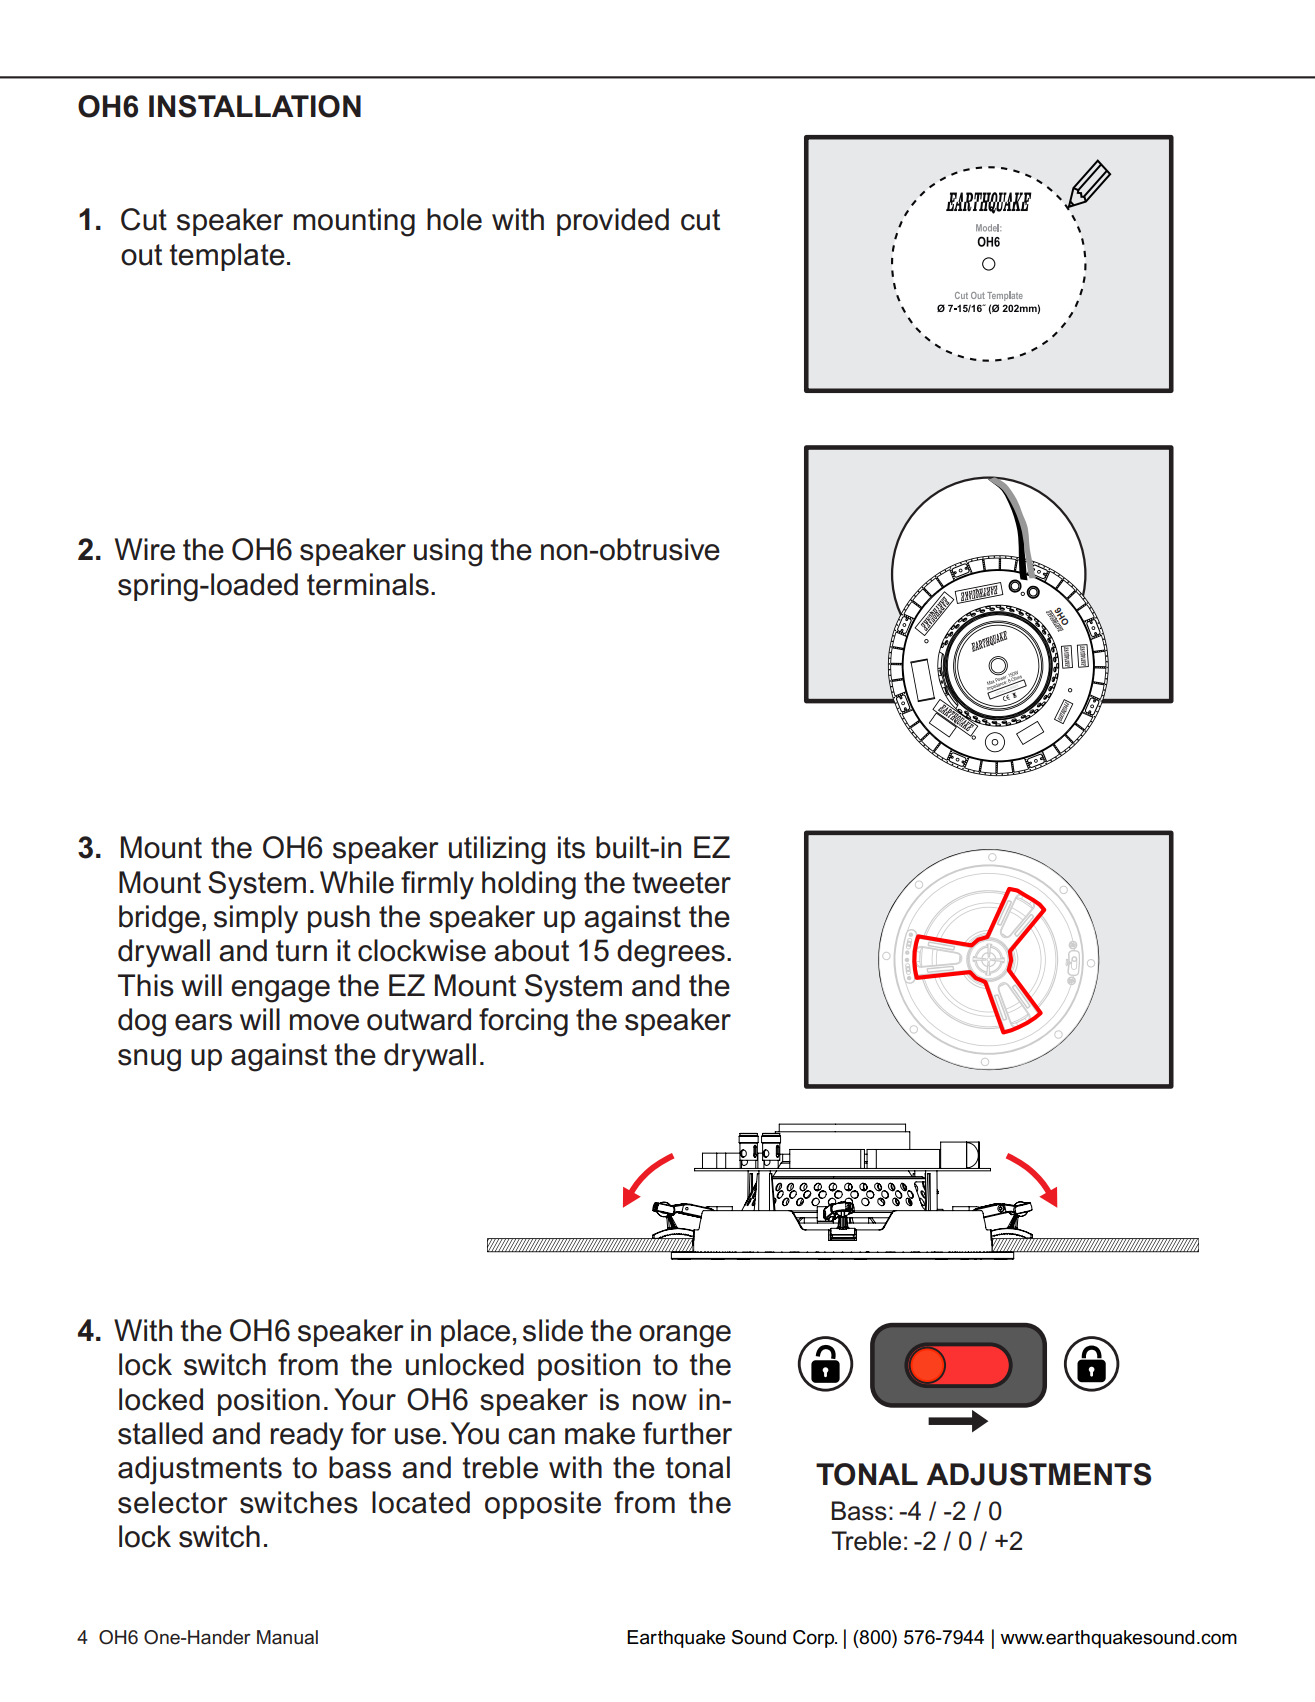 Image resolution: width=1315 pixels, height=1702 pixels. What do you see at coordinates (613, 222) in the screenshot?
I see `provided` at bounding box center [613, 222].
